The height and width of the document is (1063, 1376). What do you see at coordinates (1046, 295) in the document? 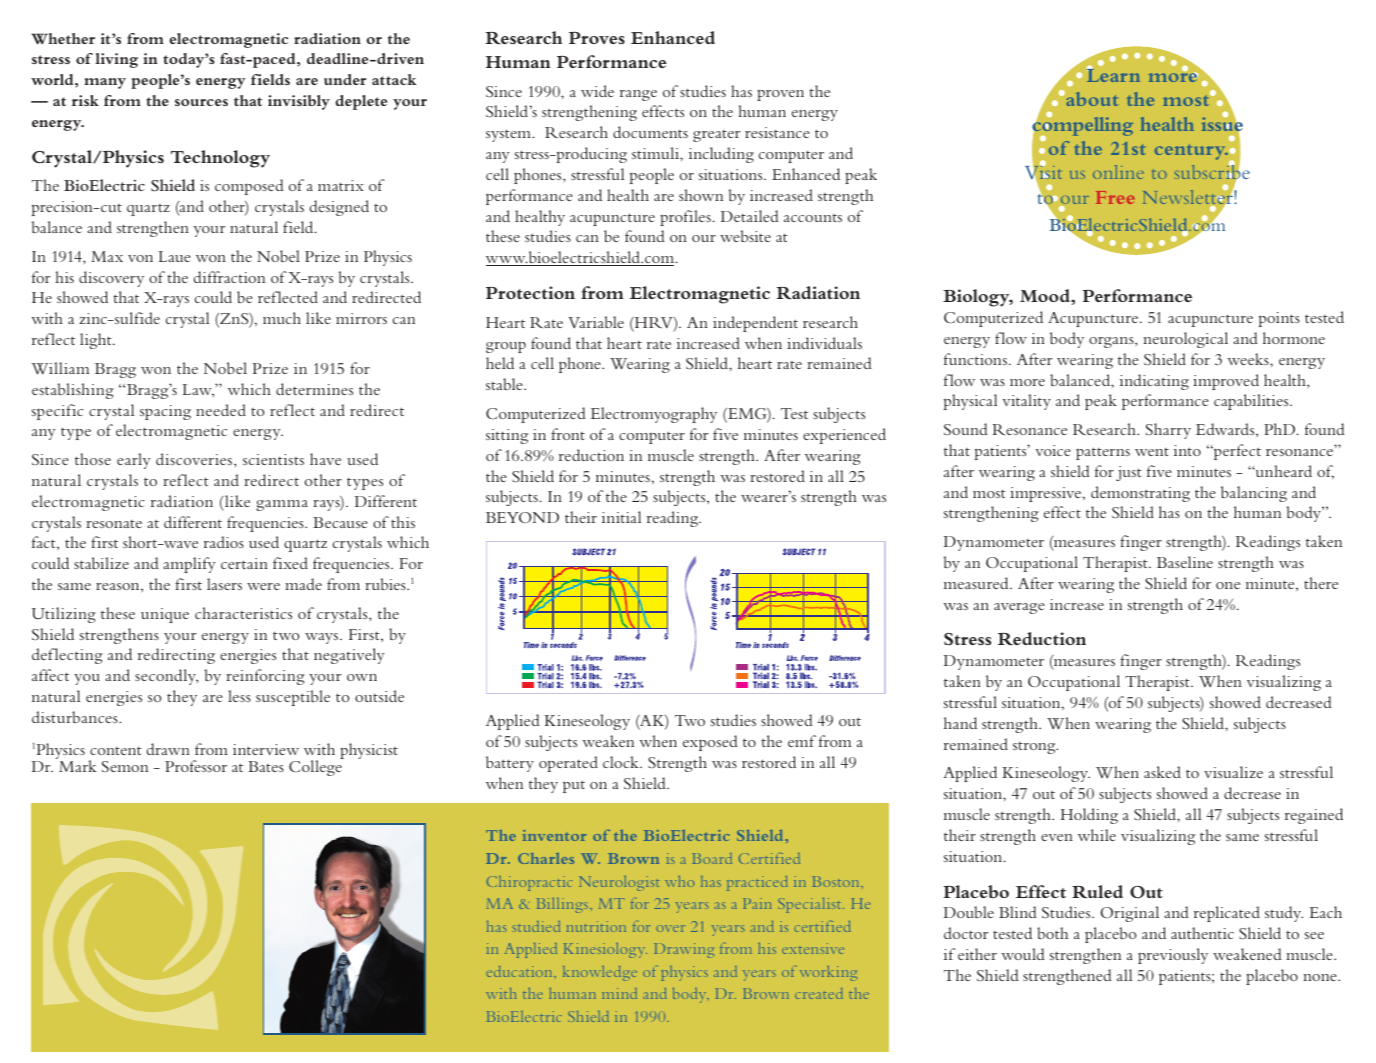
I see `Mood` at bounding box center [1046, 295].
